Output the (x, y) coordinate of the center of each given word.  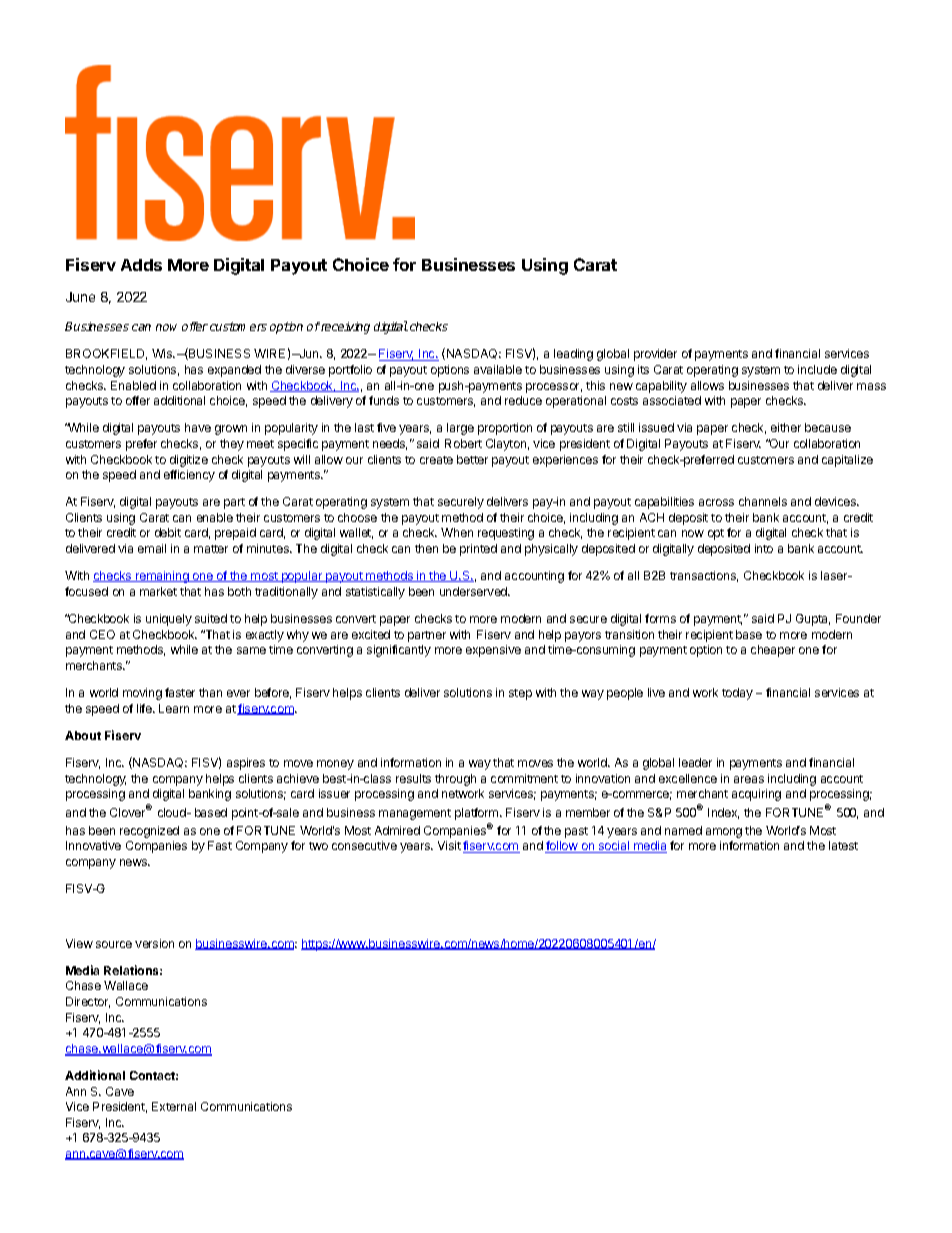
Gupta (813, 620)
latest (843, 845)
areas (749, 779)
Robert (463, 443)
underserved (475, 591)
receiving (345, 328)
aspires (246, 764)
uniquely (169, 620)
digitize (189, 461)
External (174, 1106)
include (817, 369)
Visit (449, 845)
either (786, 427)
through (455, 780)
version (154, 943)
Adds (141, 265)
